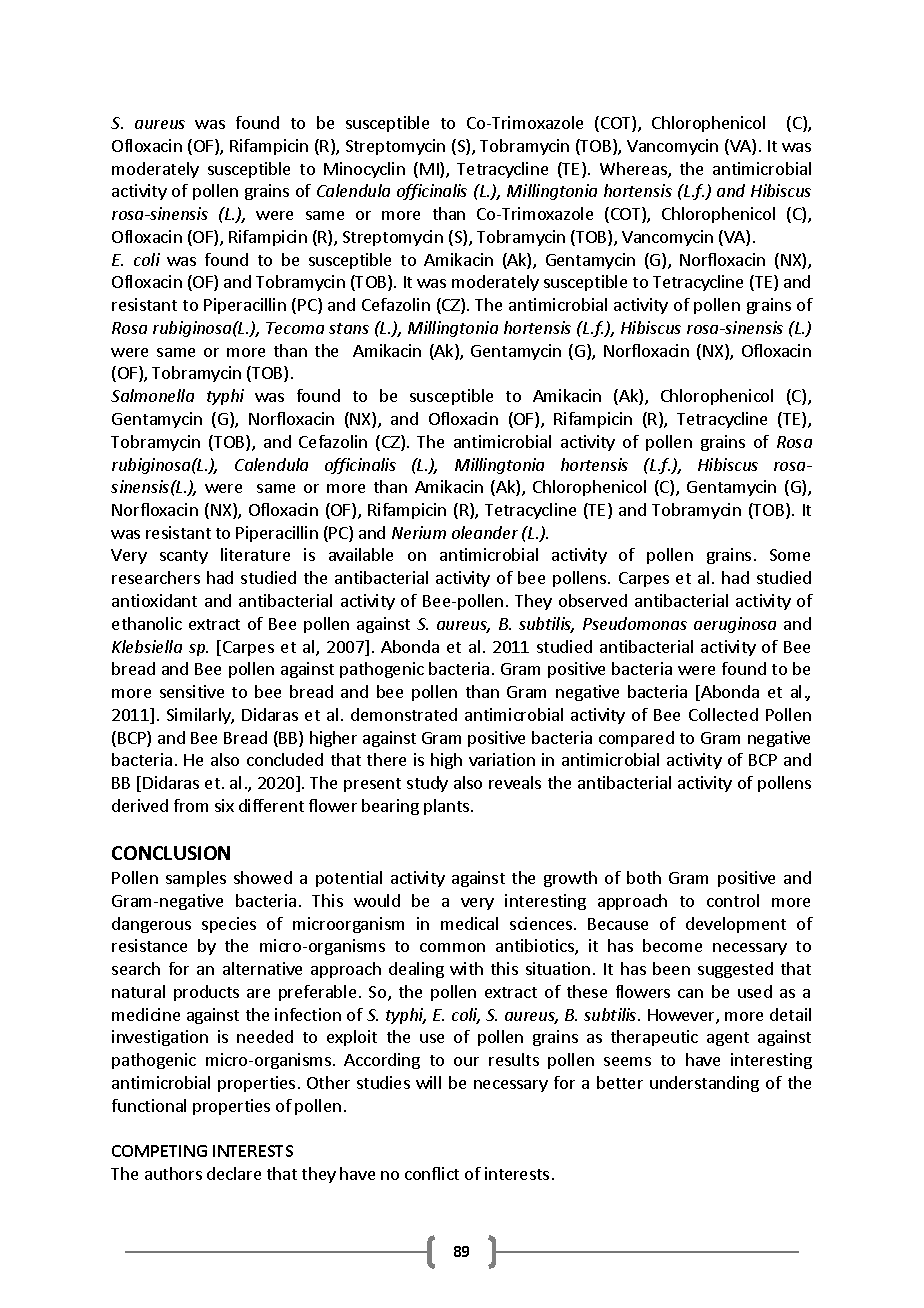 This screenshot has width=924, height=1308. I want to click on declare, so click(234, 1173).
